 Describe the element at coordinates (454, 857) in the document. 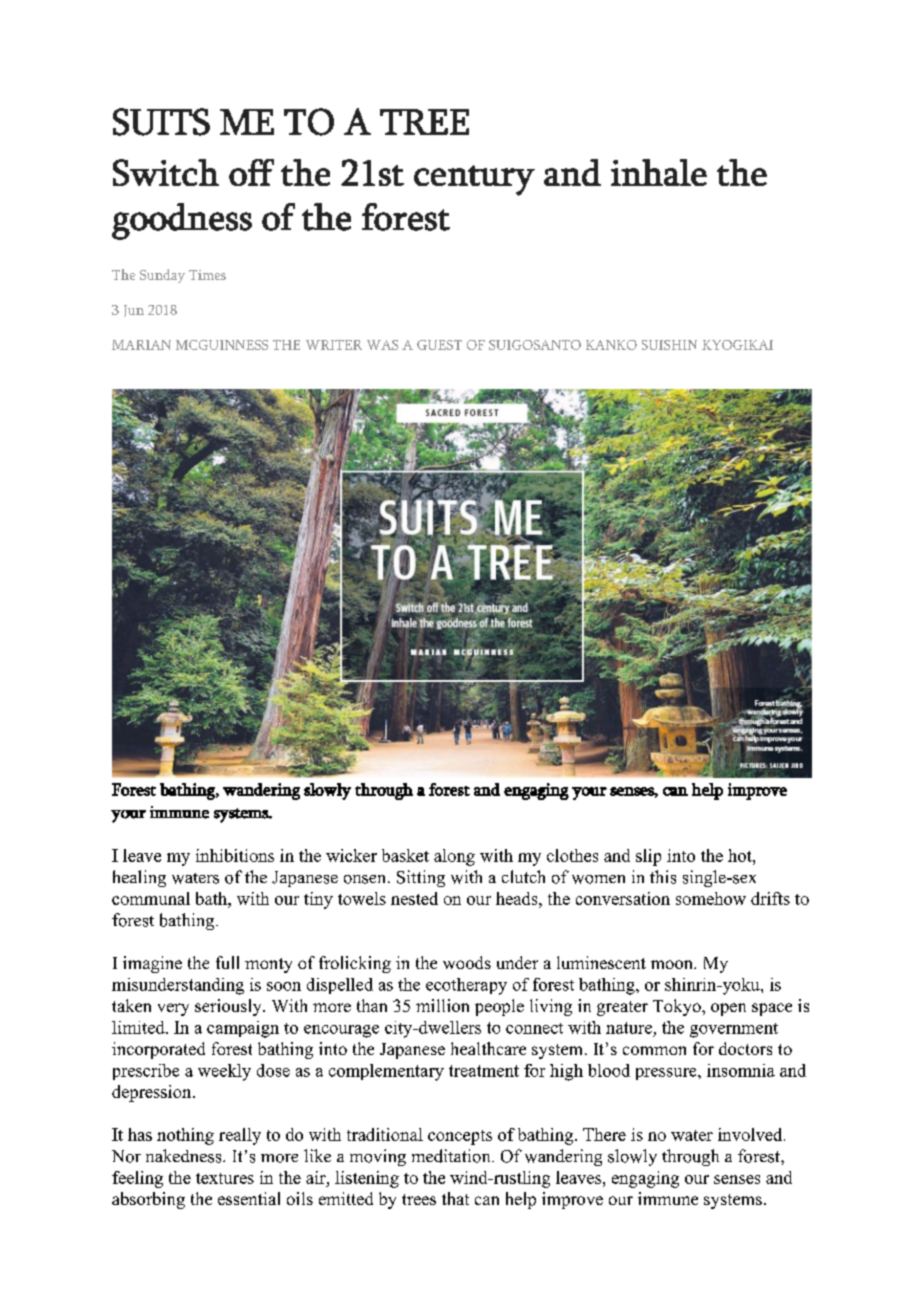

I see `along` at that location.
